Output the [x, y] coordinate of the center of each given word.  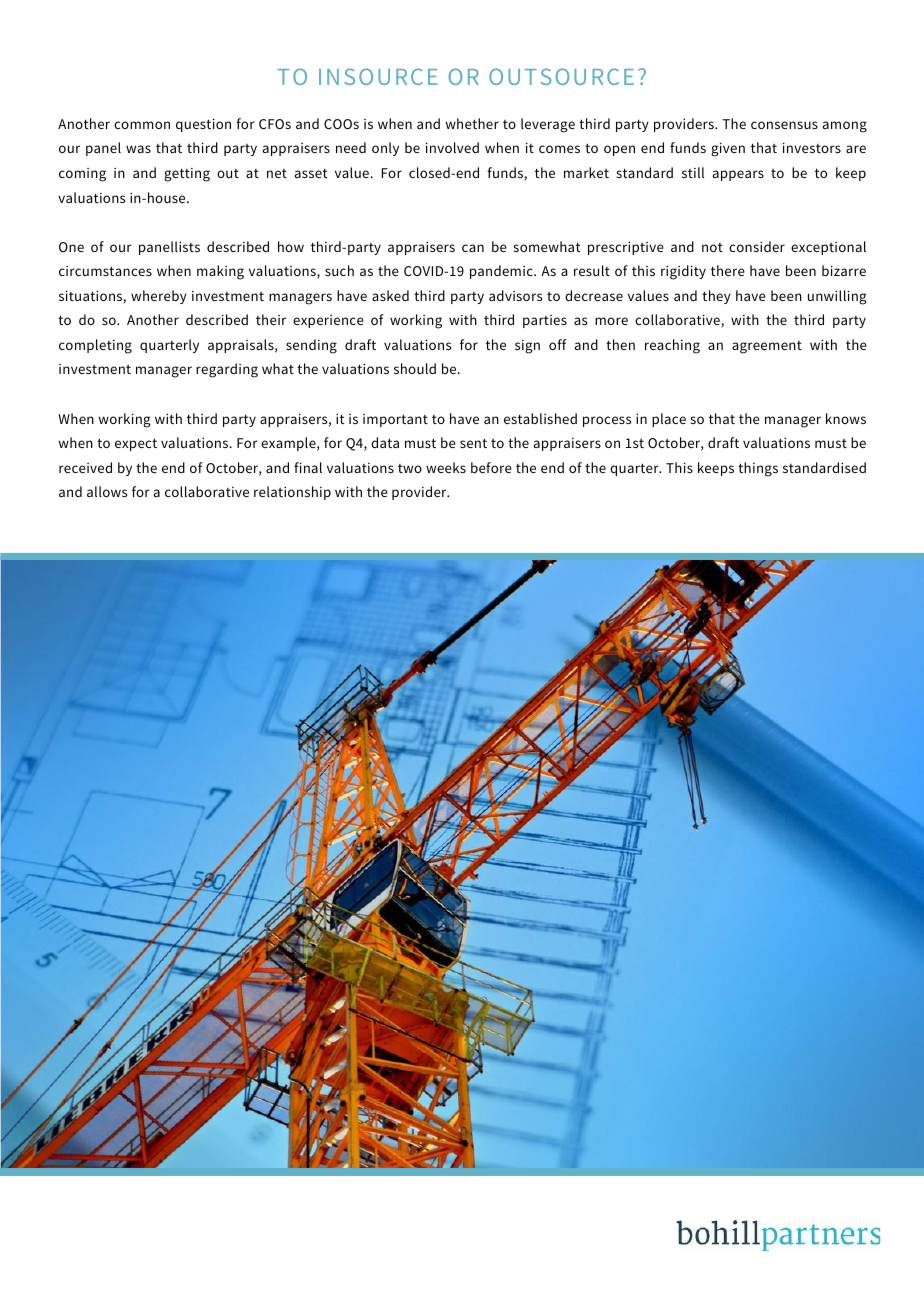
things [758, 469]
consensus [784, 125]
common [142, 125]
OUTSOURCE [561, 76]
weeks [446, 467]
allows [107, 491]
